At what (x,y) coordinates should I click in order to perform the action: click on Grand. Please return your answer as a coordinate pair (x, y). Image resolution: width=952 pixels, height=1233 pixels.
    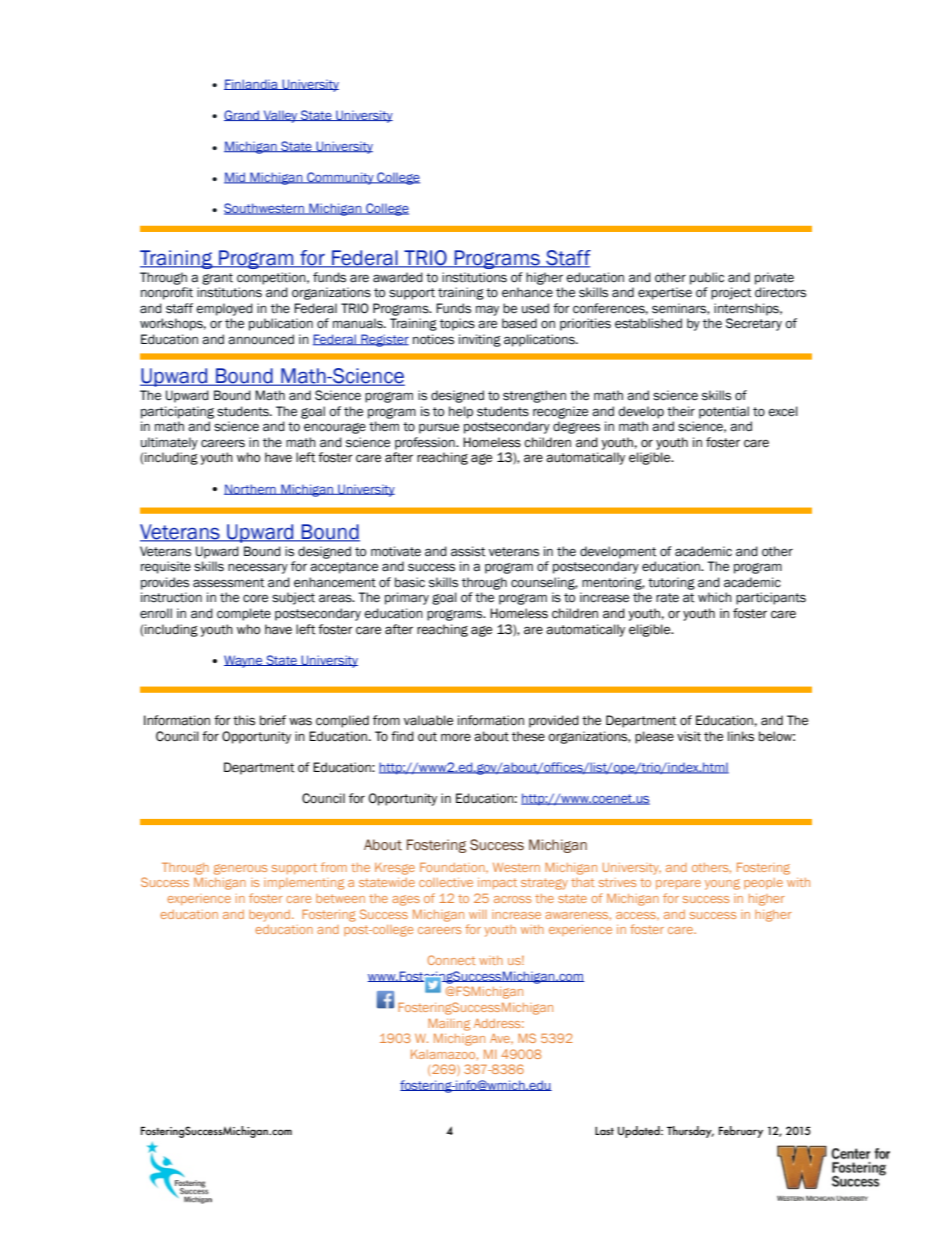
    Looking at the image, I should click on (243, 115).
